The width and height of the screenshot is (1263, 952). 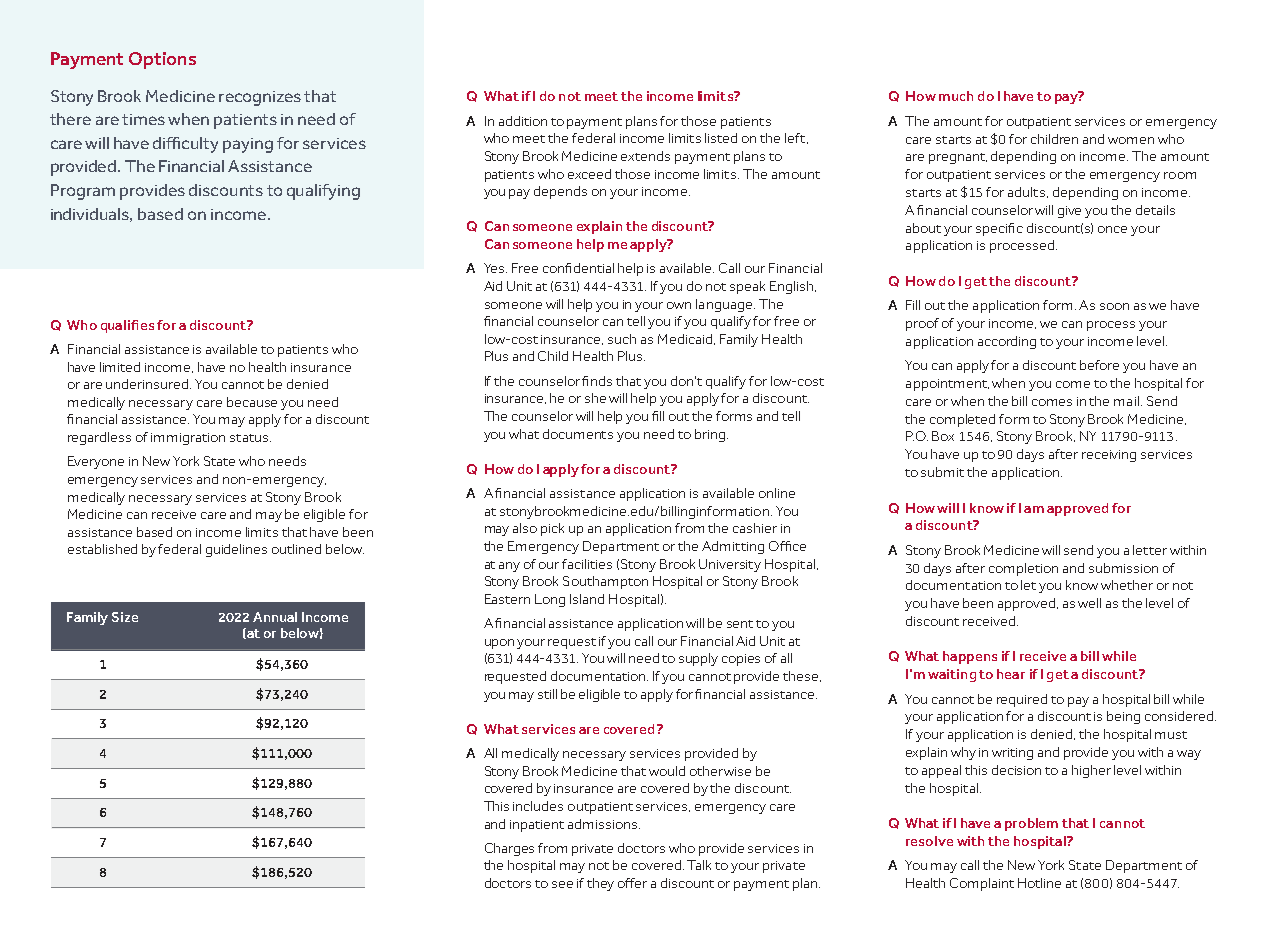 I want to click on times, so click(x=143, y=119).
